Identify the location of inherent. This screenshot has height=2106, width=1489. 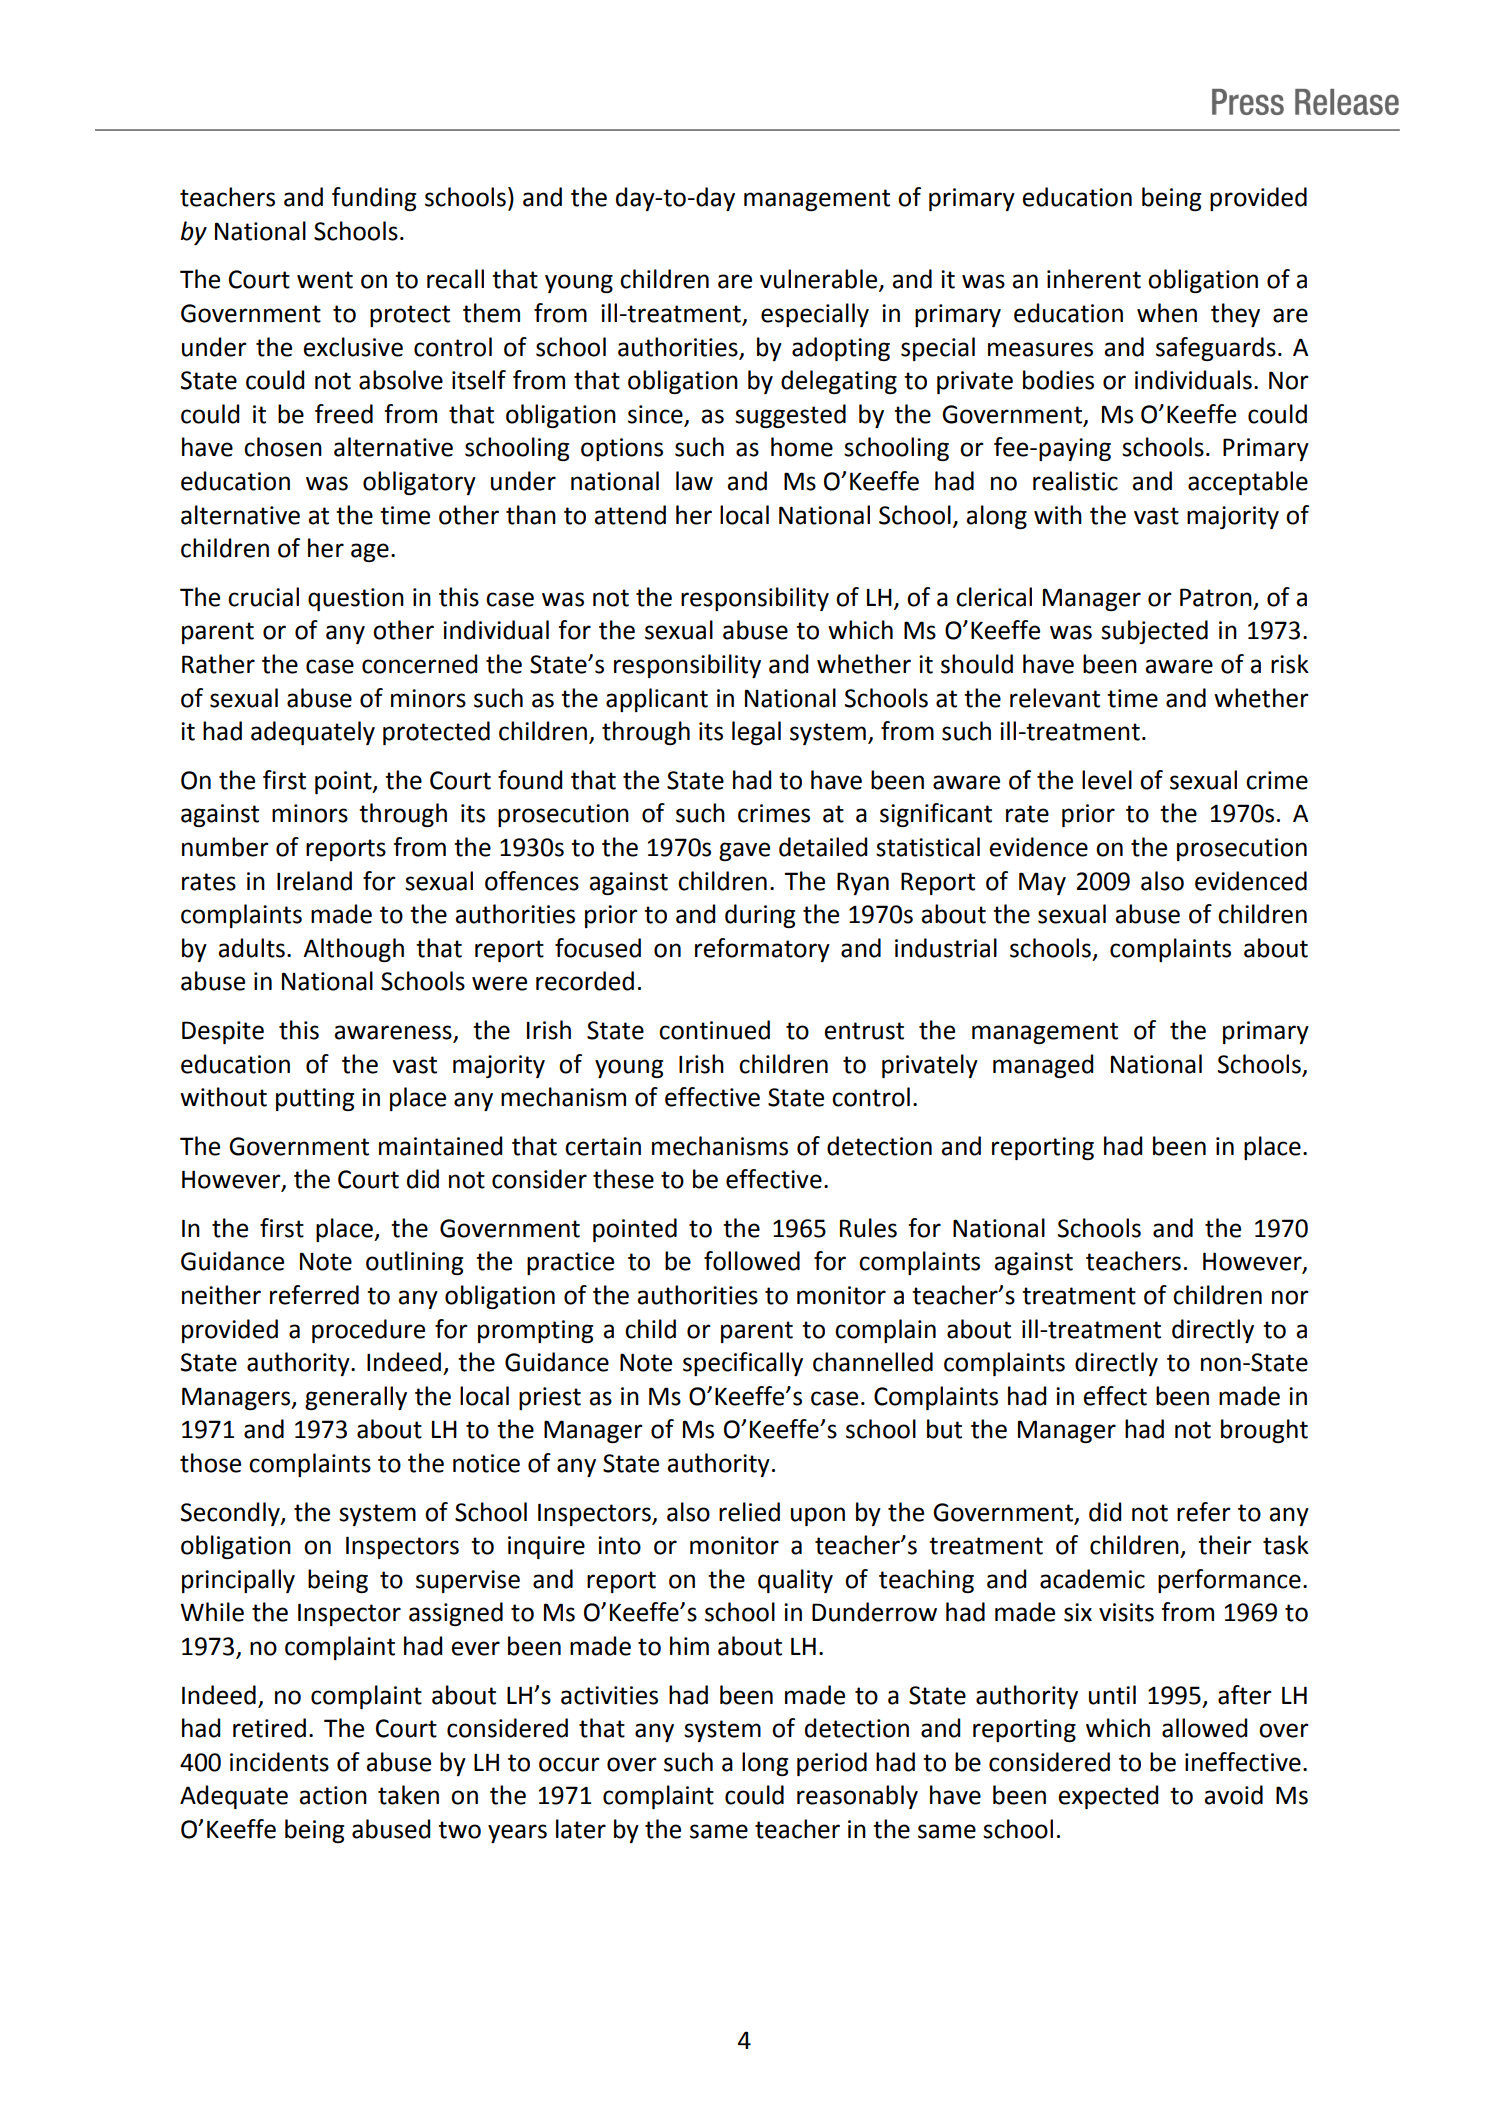
(1094, 279).
